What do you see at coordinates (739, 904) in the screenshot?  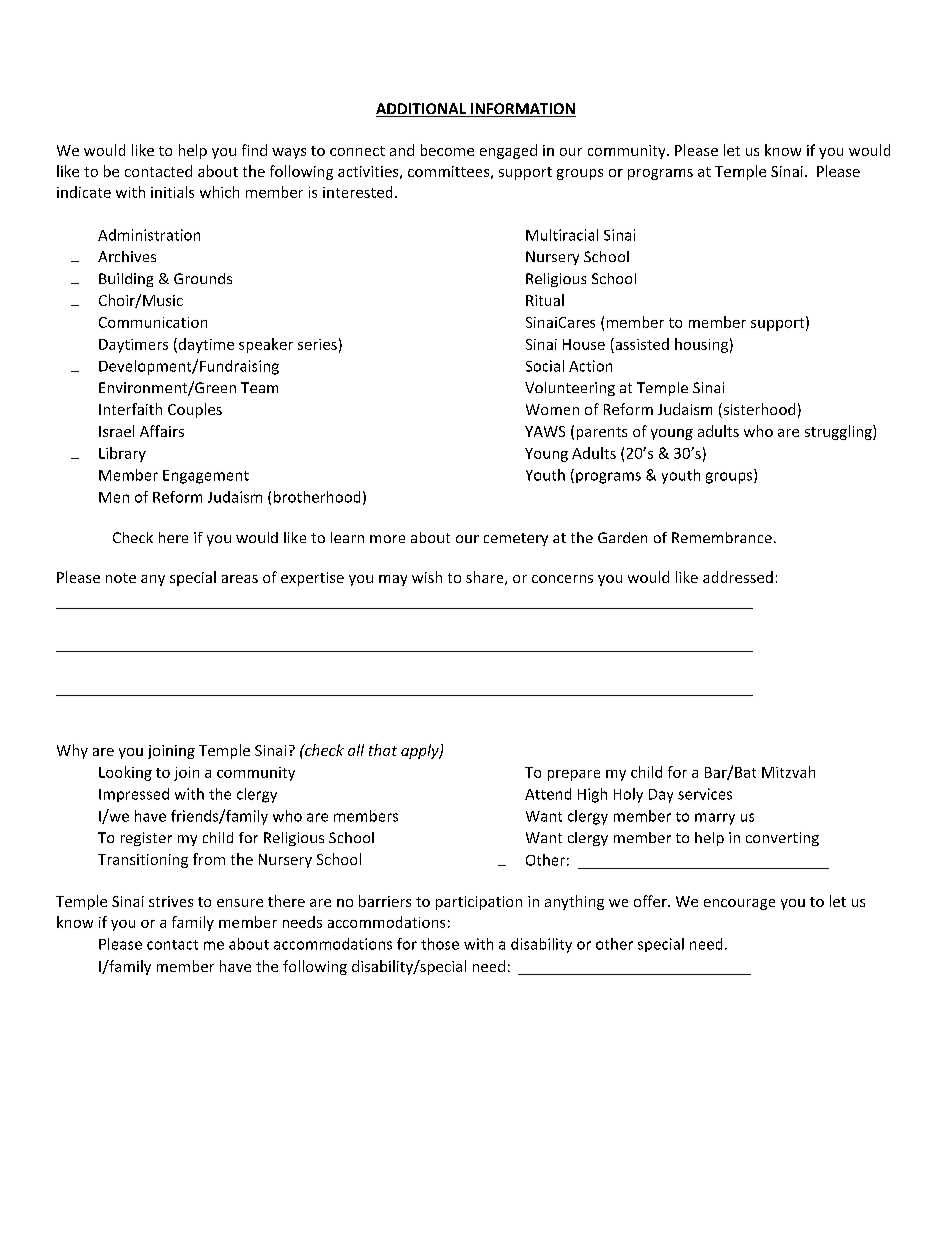 I see `encourage` at bounding box center [739, 904].
